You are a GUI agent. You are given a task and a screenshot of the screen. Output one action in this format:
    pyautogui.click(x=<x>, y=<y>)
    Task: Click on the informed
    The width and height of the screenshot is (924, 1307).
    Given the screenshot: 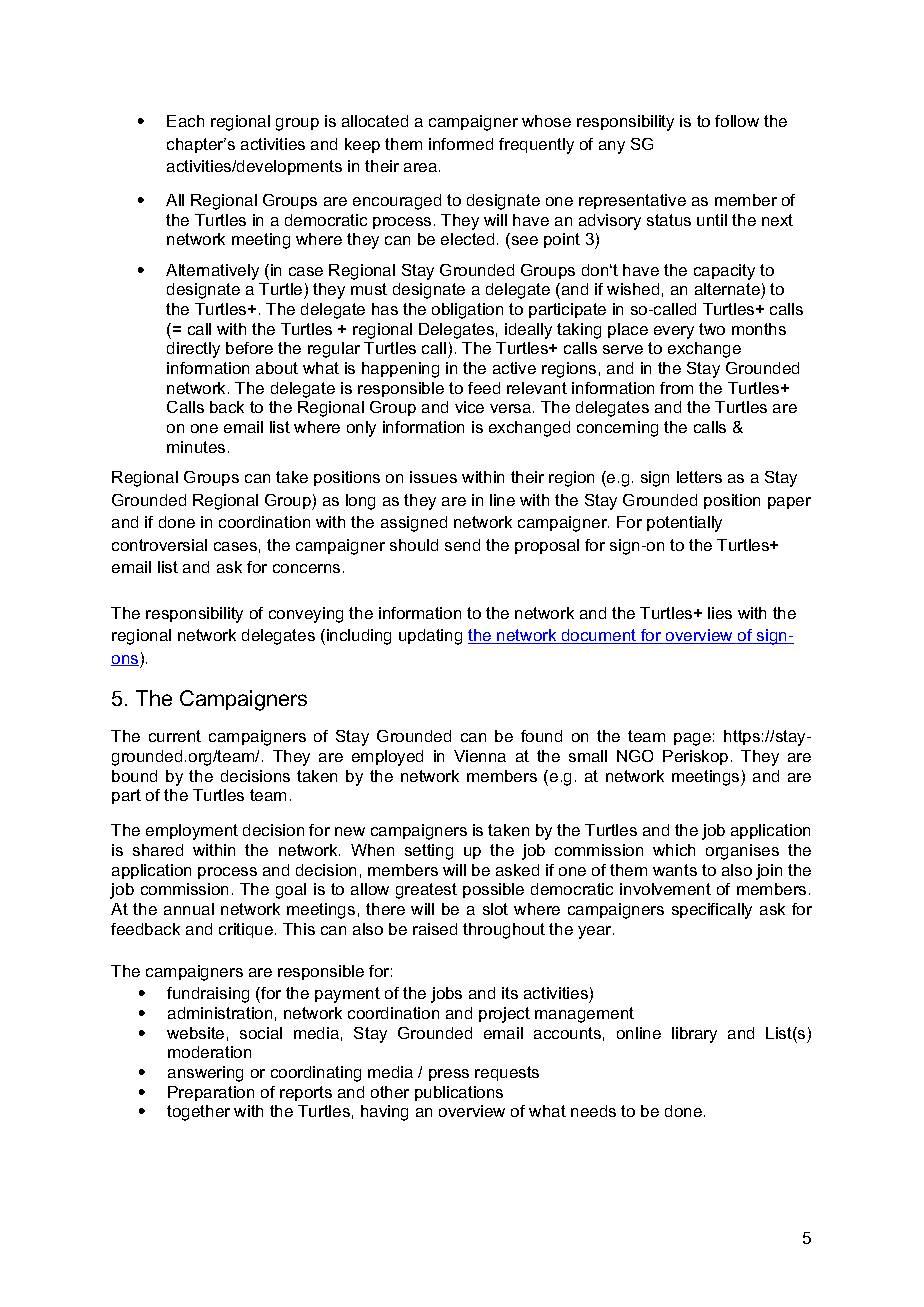 What is the action you would take?
    pyautogui.click(x=461, y=144)
